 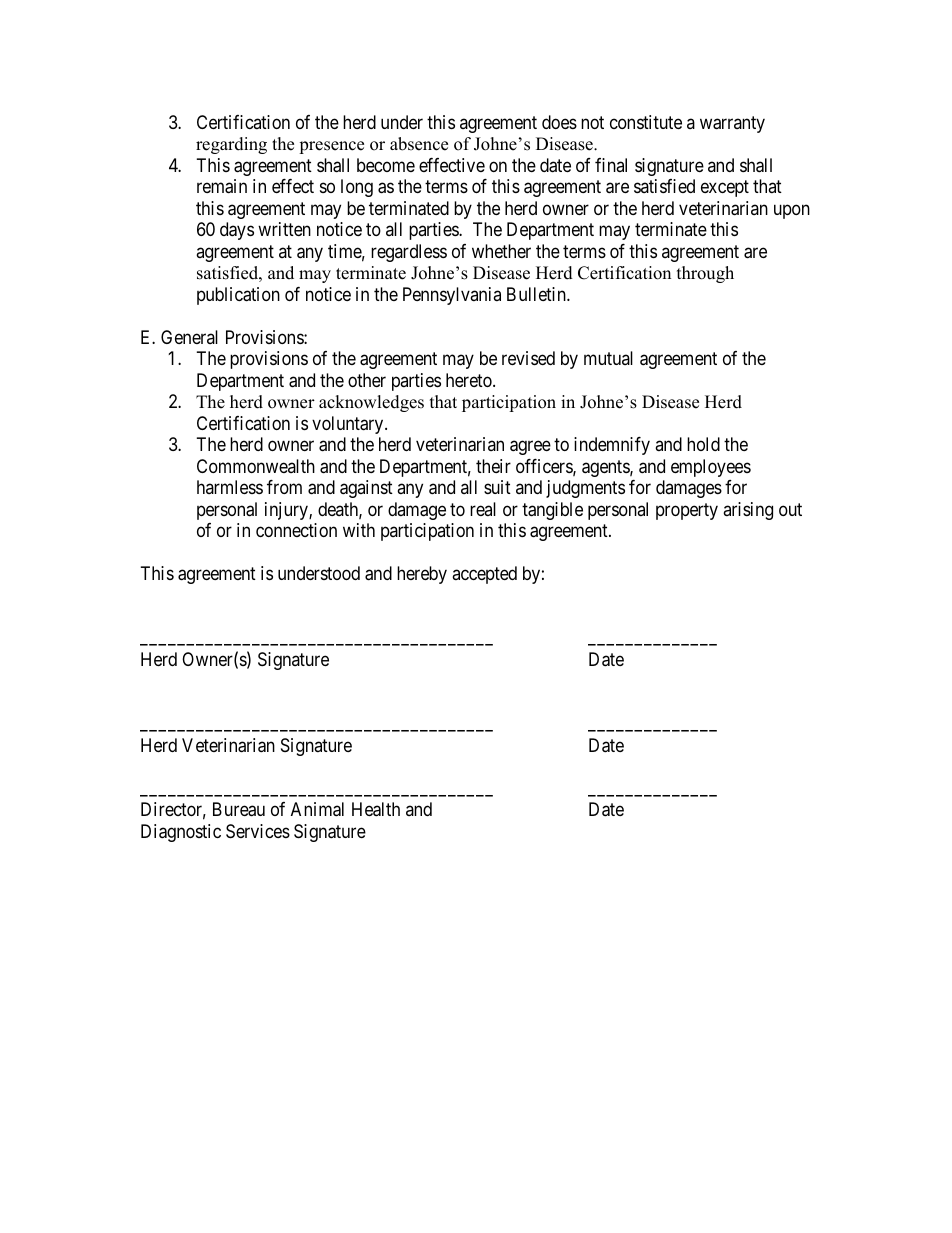 What do you see at coordinates (497, 487) in the image?
I see `suit` at bounding box center [497, 487].
